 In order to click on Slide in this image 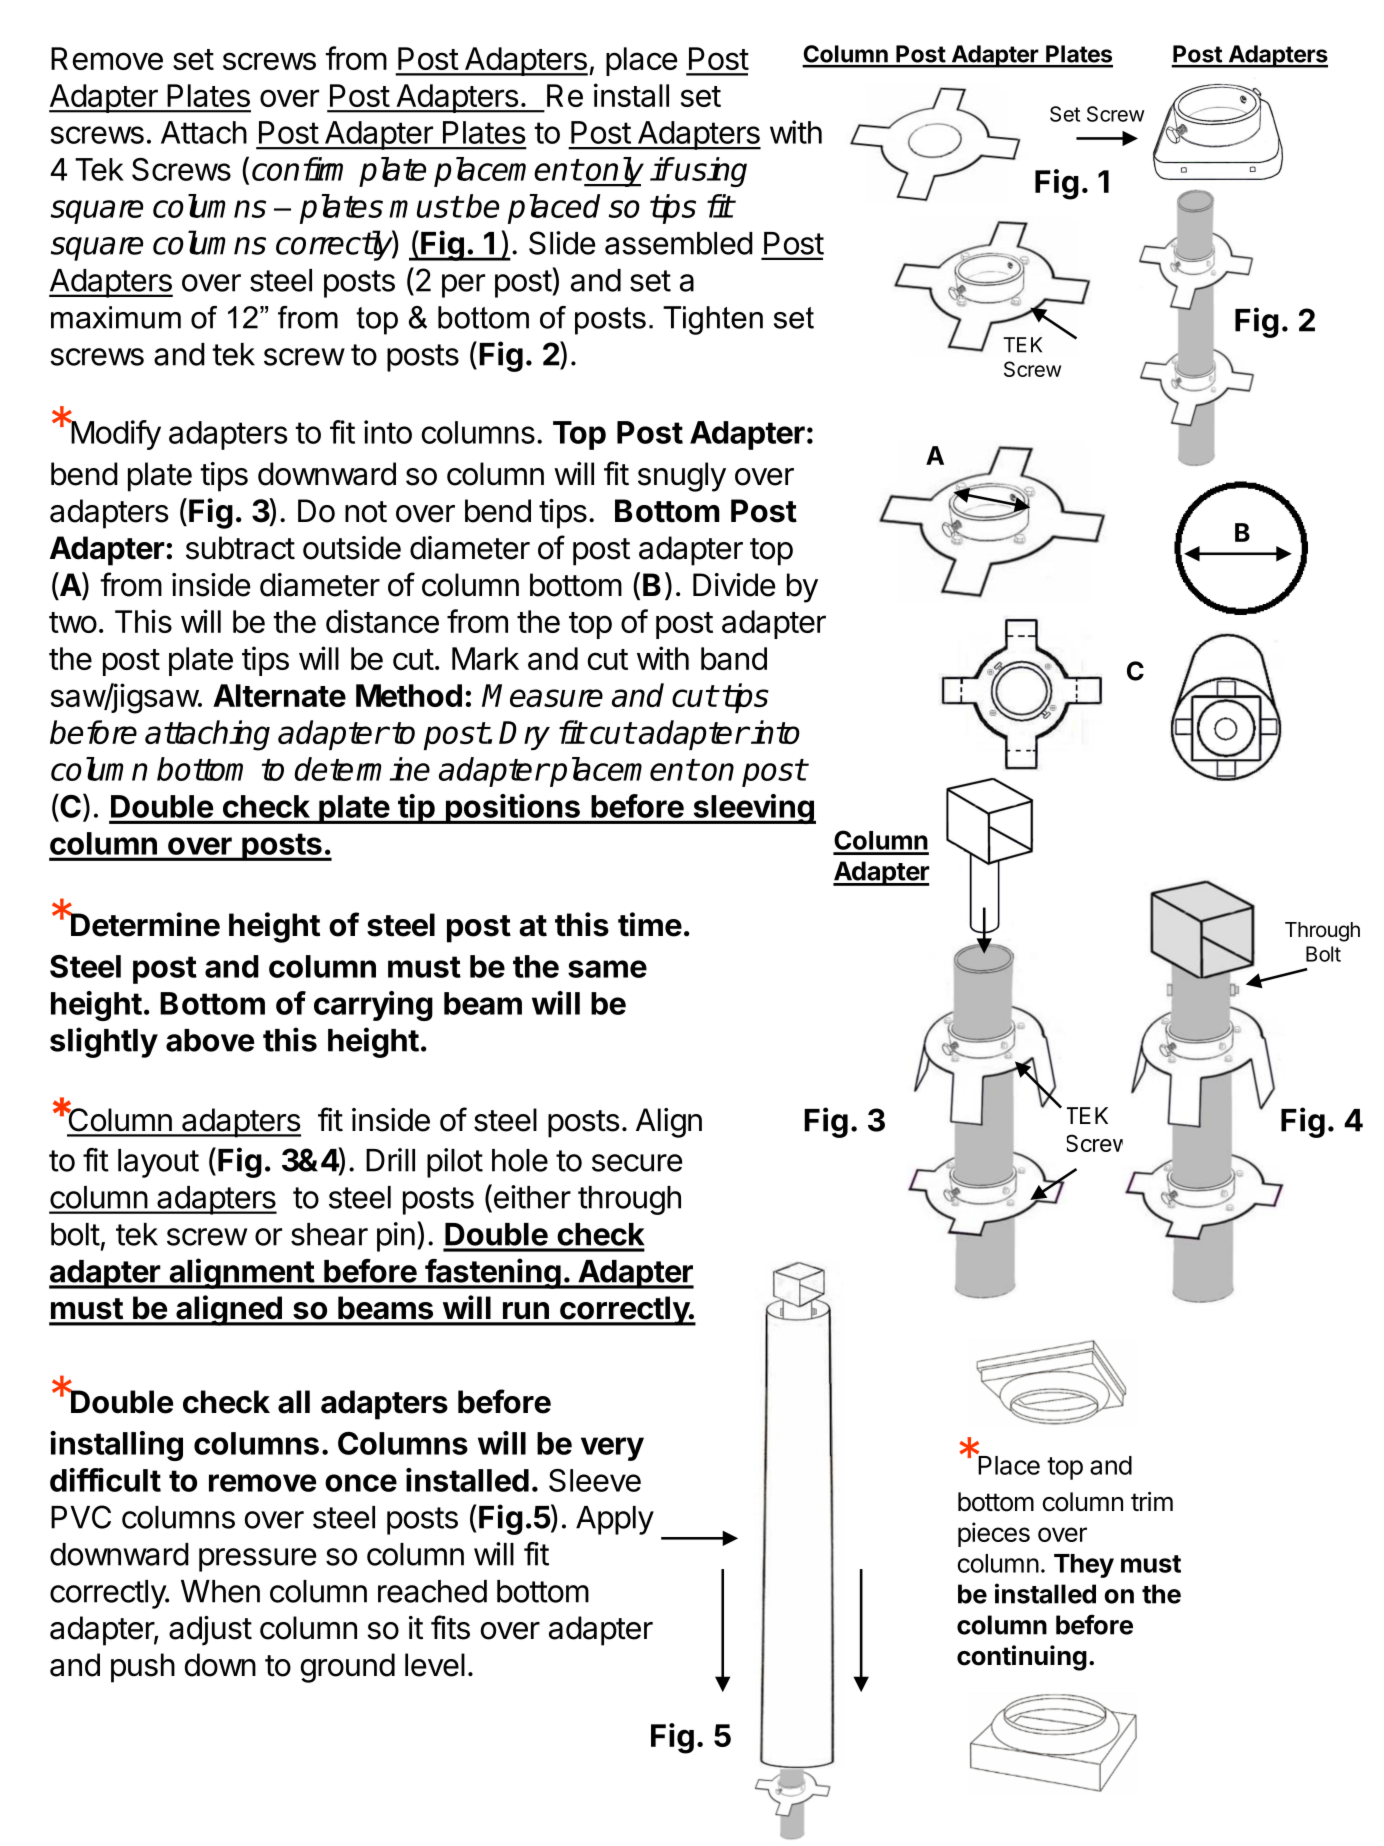, I will do `click(562, 243)`.
